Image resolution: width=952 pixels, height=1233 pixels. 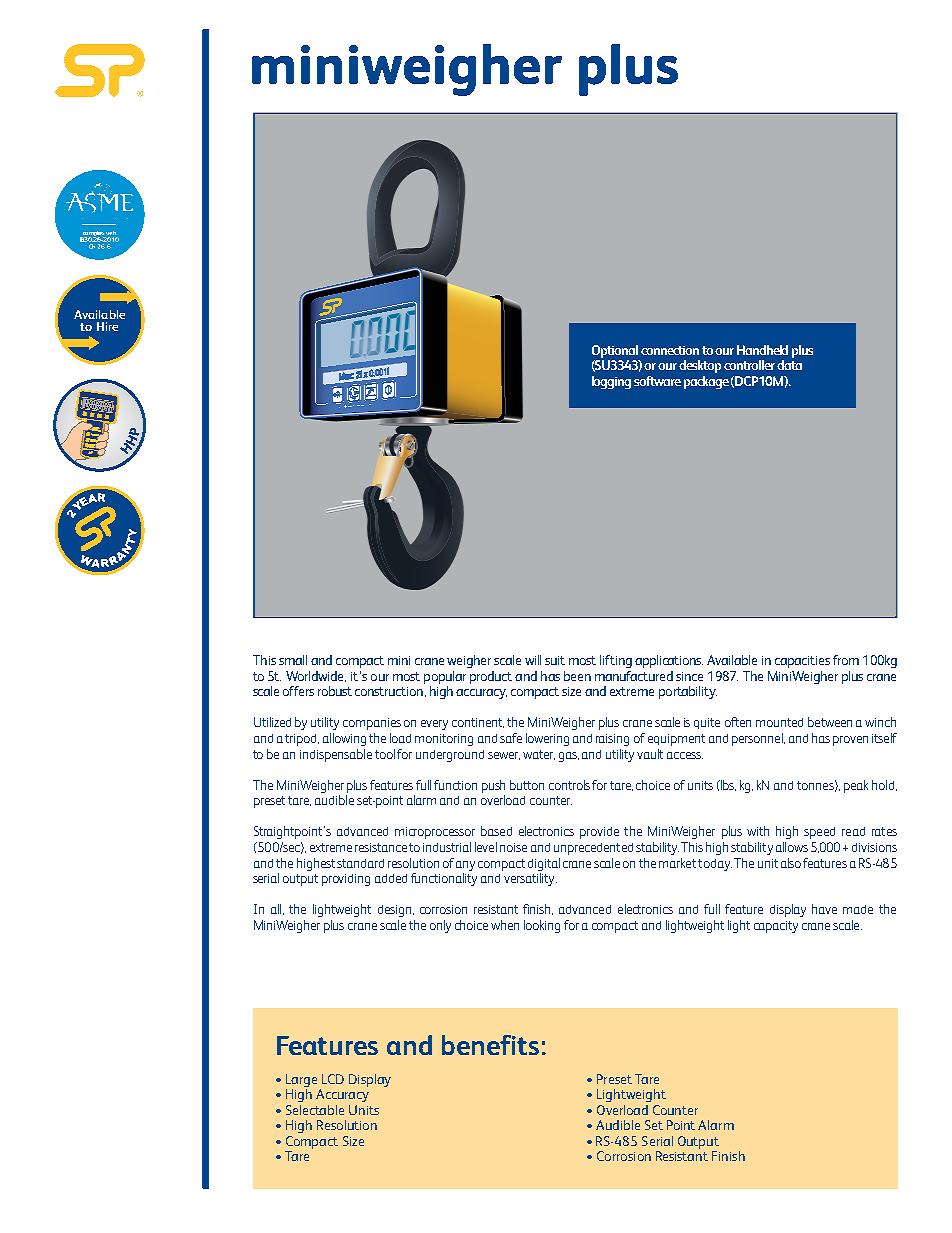 What do you see at coordinates (802, 662) in the image?
I see `capacities` at bounding box center [802, 662].
